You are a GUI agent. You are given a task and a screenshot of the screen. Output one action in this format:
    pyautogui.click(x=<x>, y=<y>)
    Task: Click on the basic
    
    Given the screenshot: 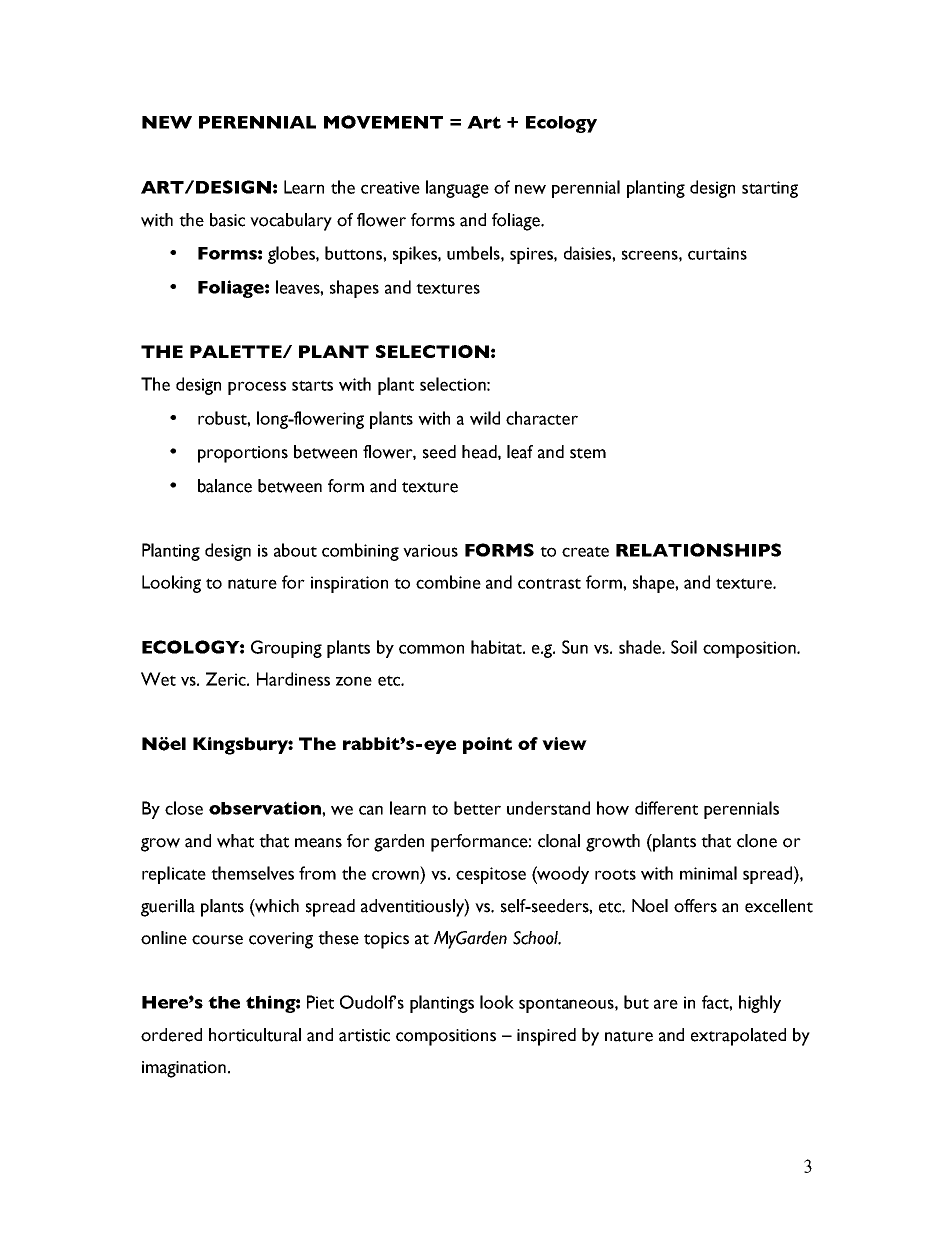 What is the action you would take?
    pyautogui.click(x=227, y=220)
